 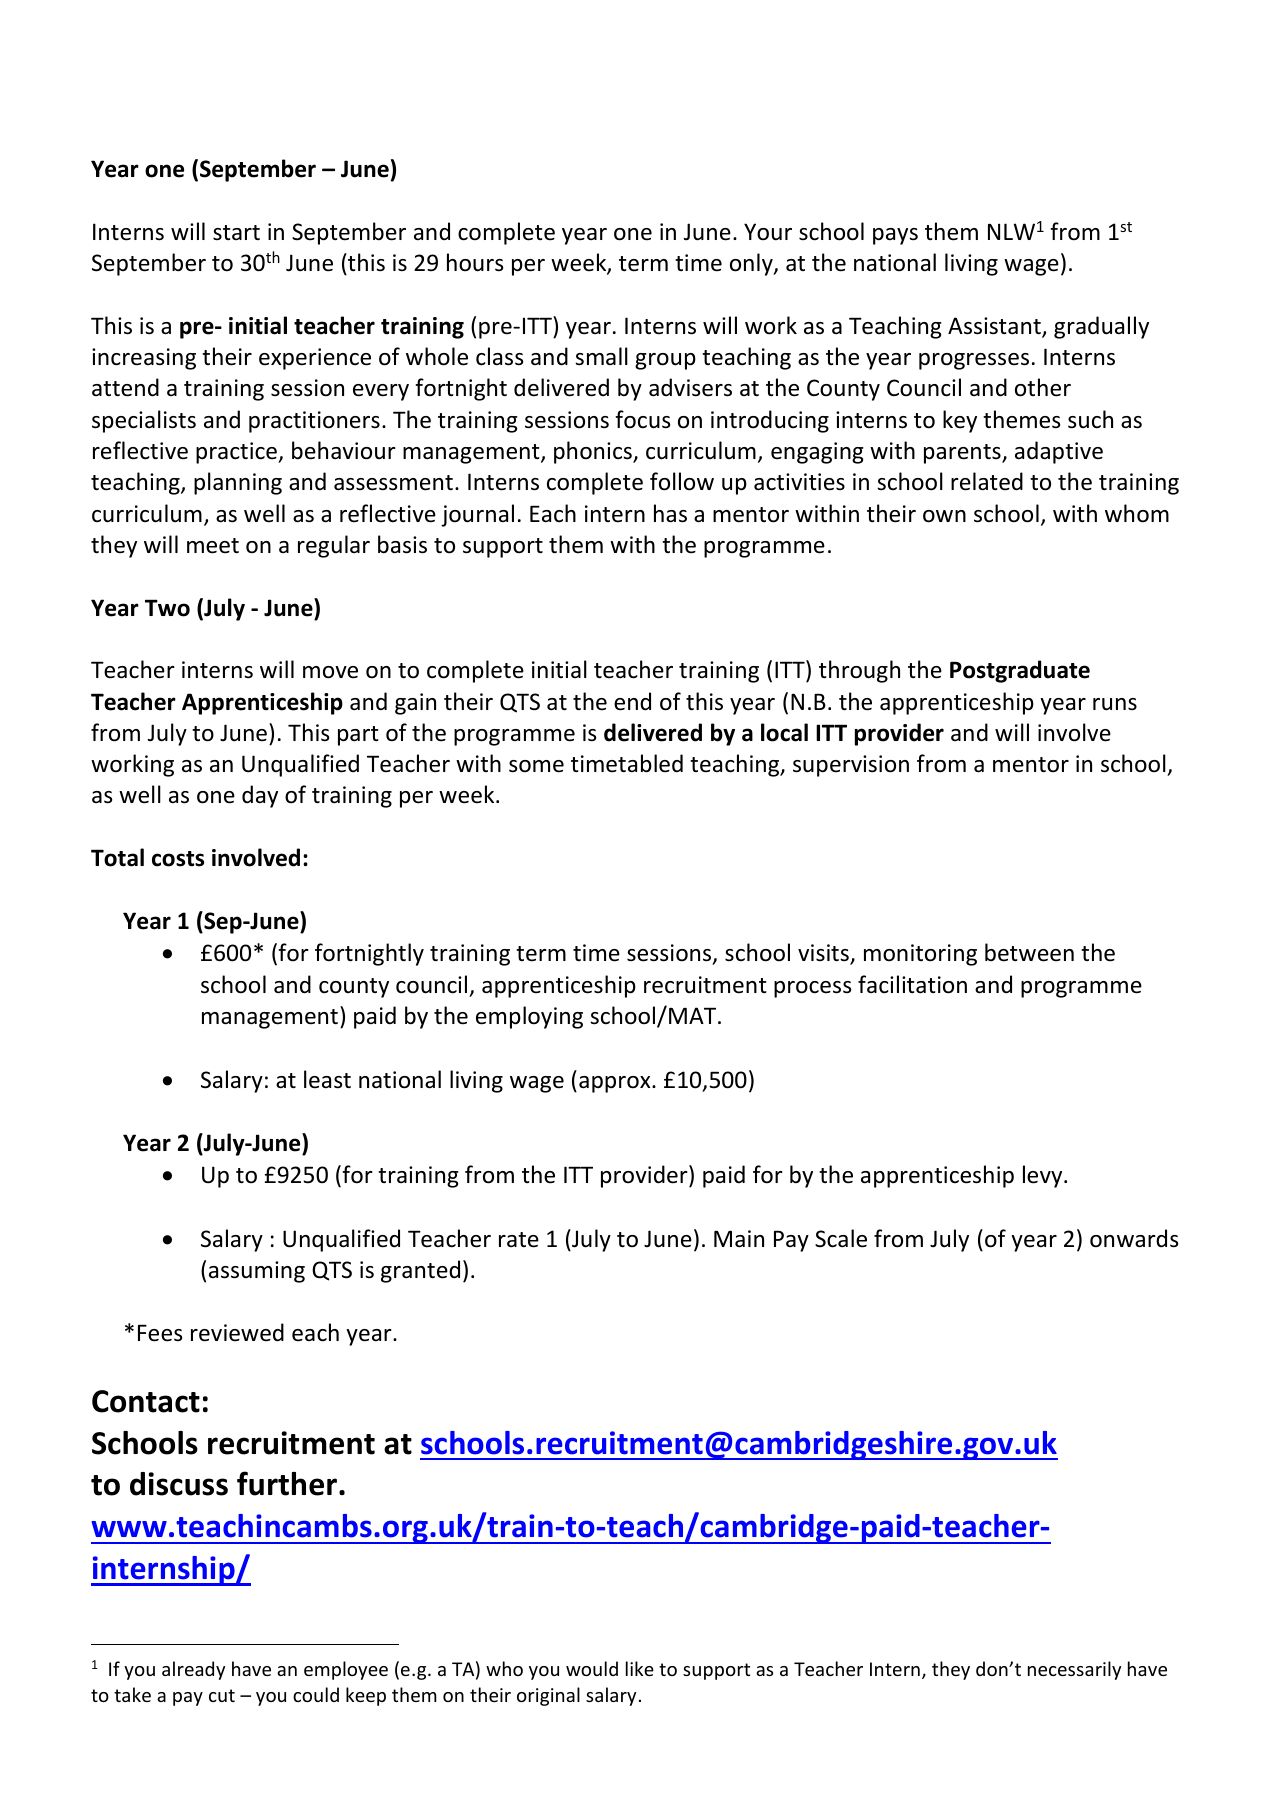 I want to click on already, so click(x=193, y=1670).
